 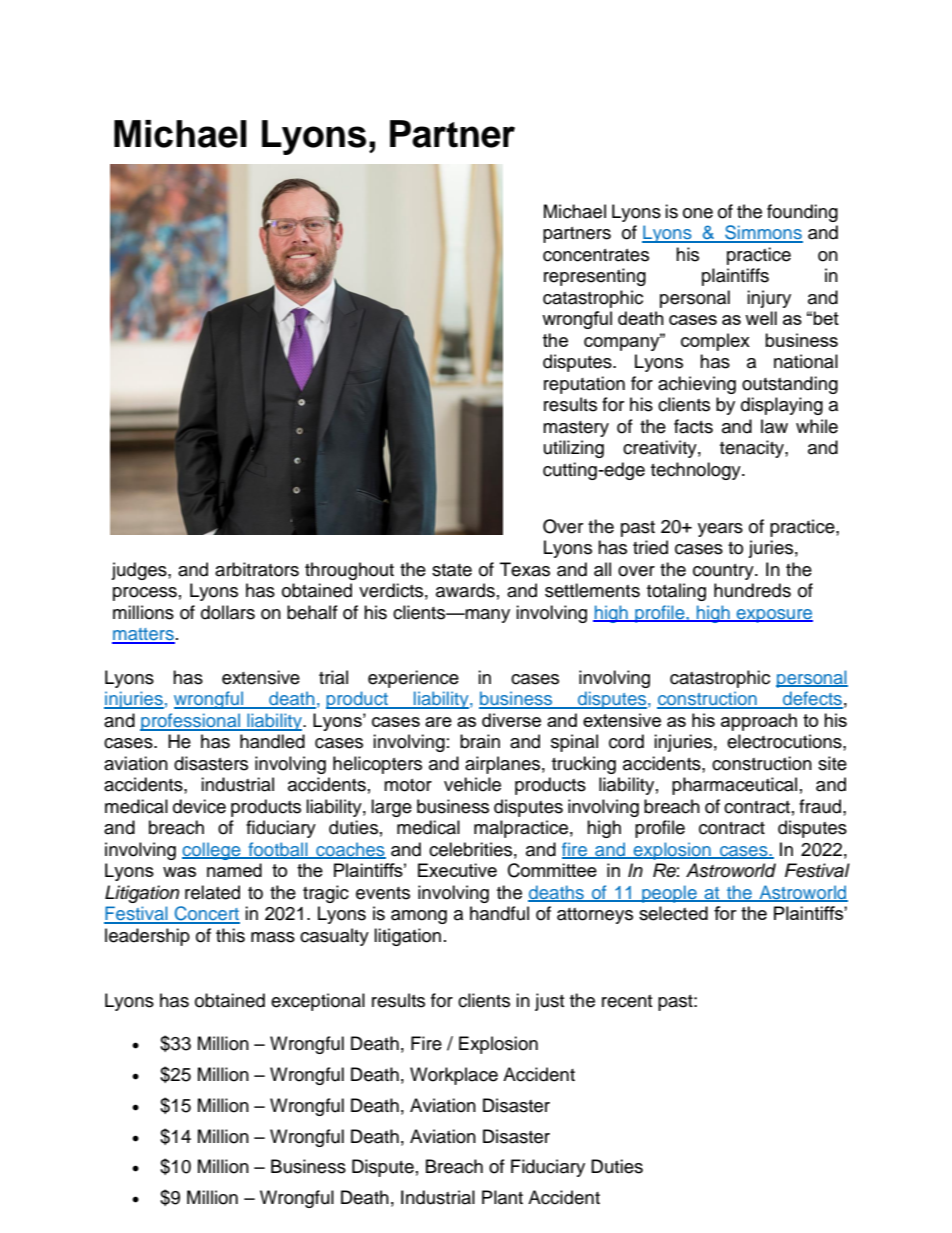 I want to click on Simmons, so click(x=763, y=233).
